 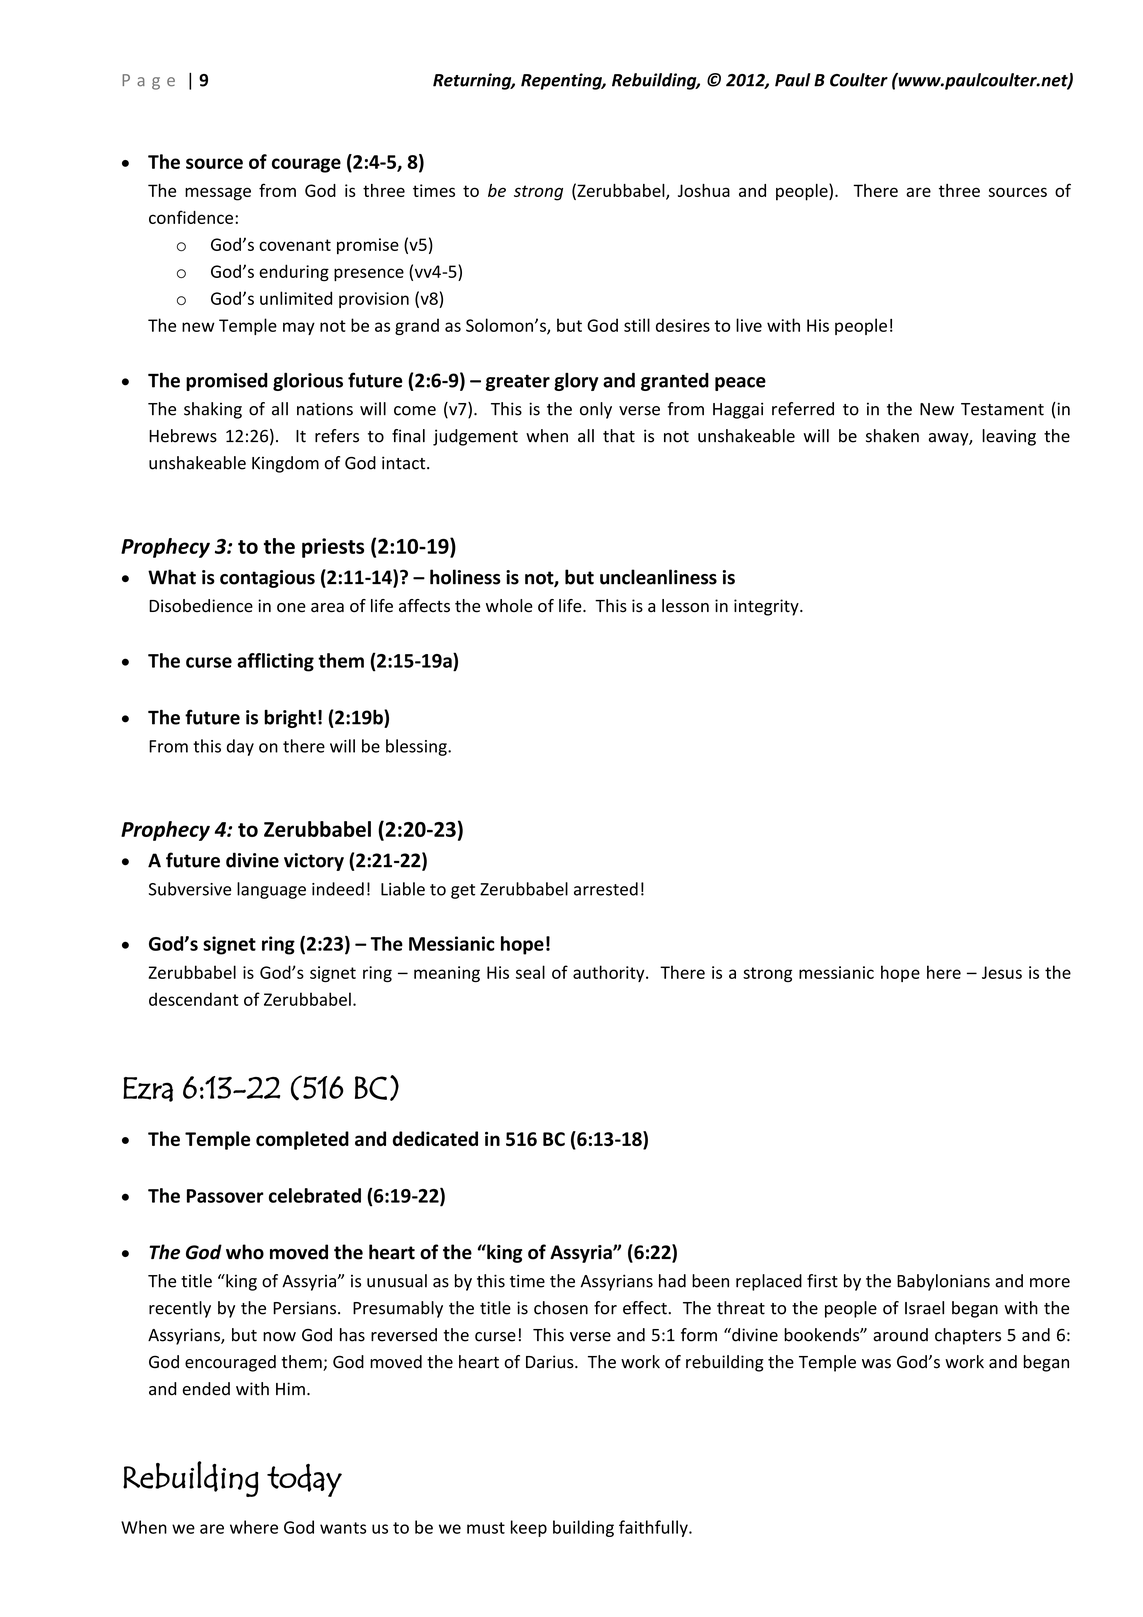 I want to click on live, so click(x=749, y=325).
